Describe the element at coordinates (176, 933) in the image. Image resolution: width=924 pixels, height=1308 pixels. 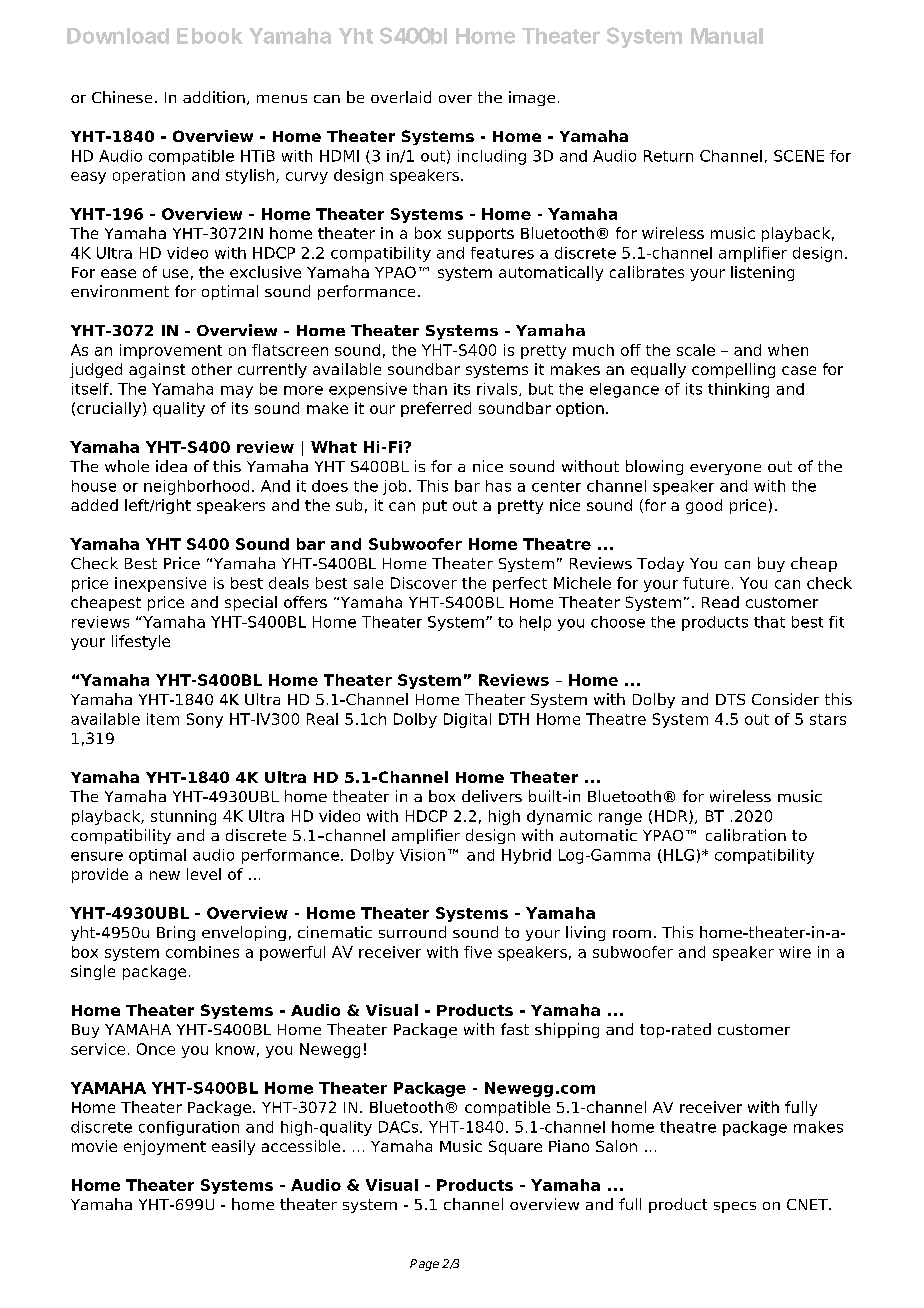
I see `Bring` at that location.
